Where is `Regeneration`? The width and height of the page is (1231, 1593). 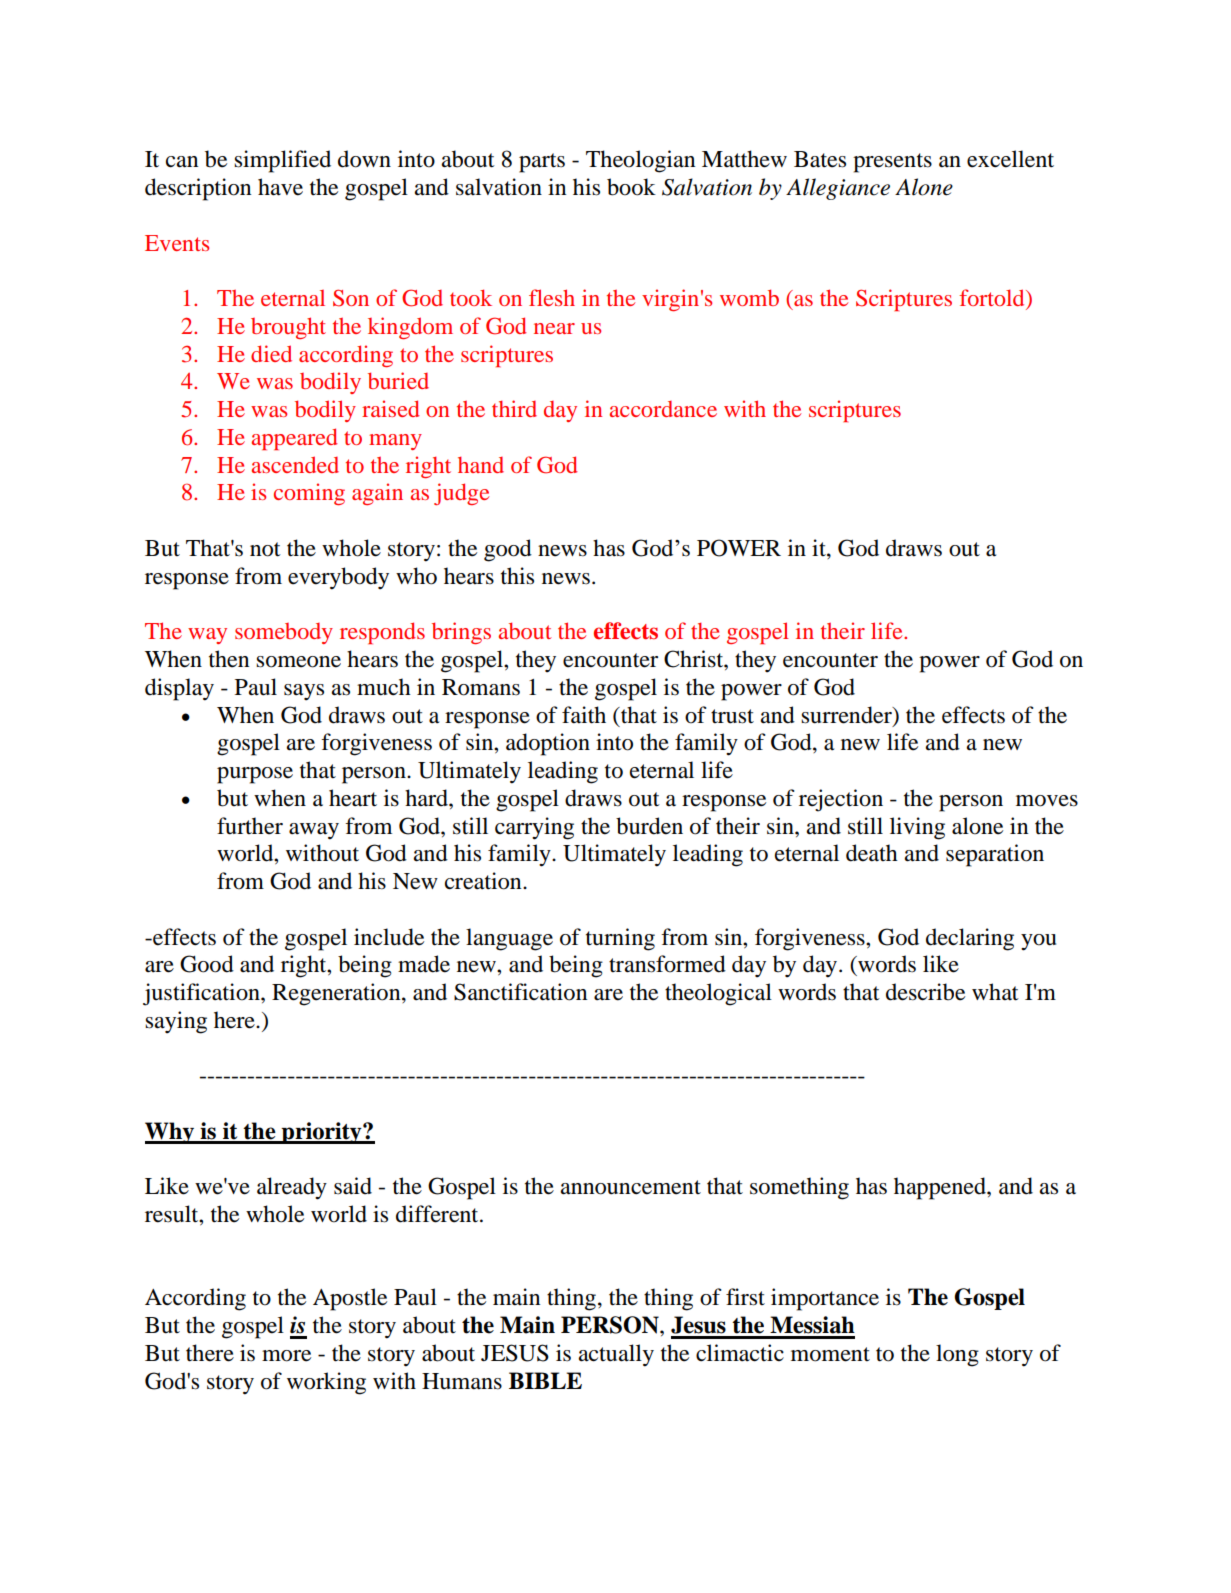
Regeneration is located at coordinates (337, 994).
